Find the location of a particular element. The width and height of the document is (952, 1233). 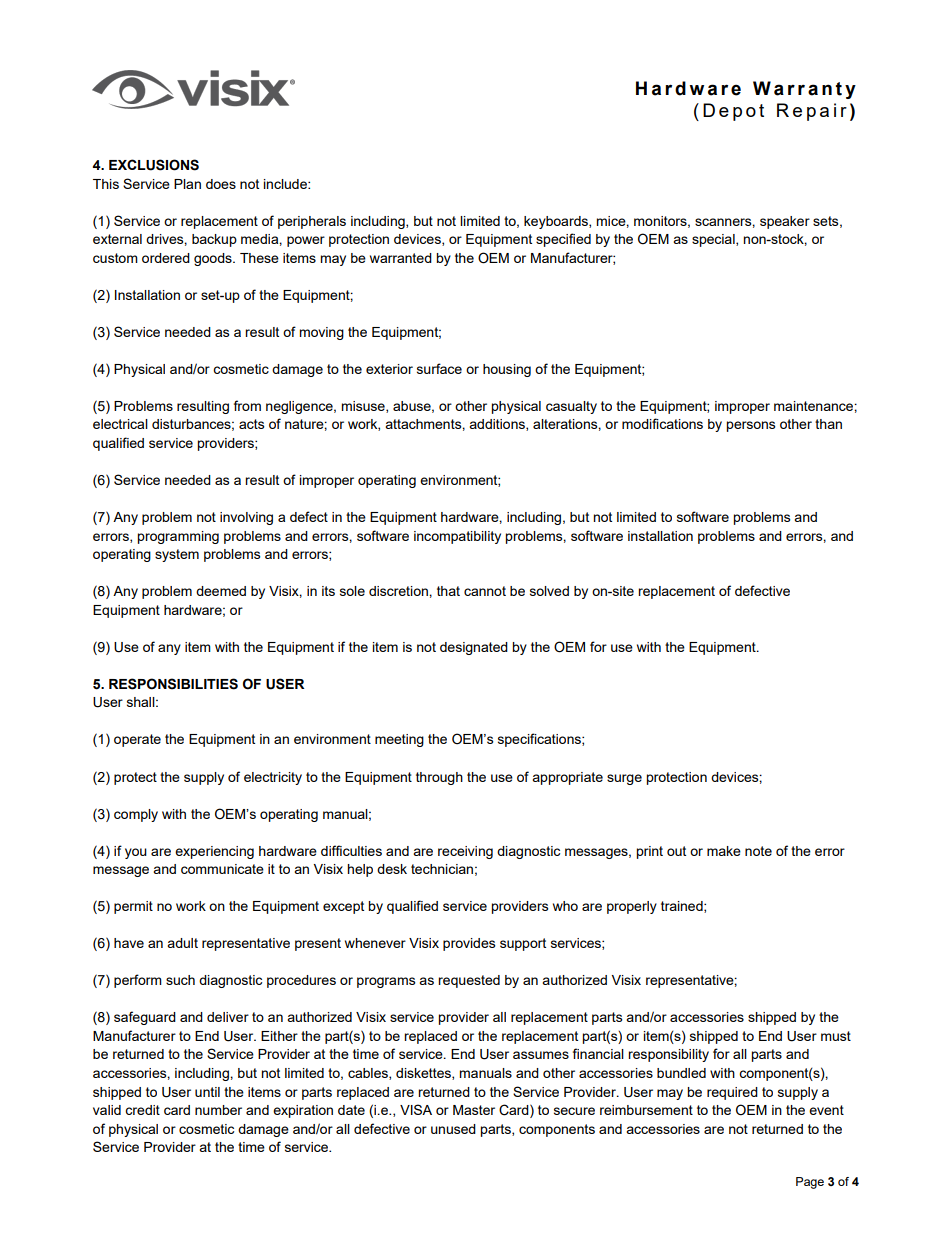

Depot is located at coordinates (733, 112).
